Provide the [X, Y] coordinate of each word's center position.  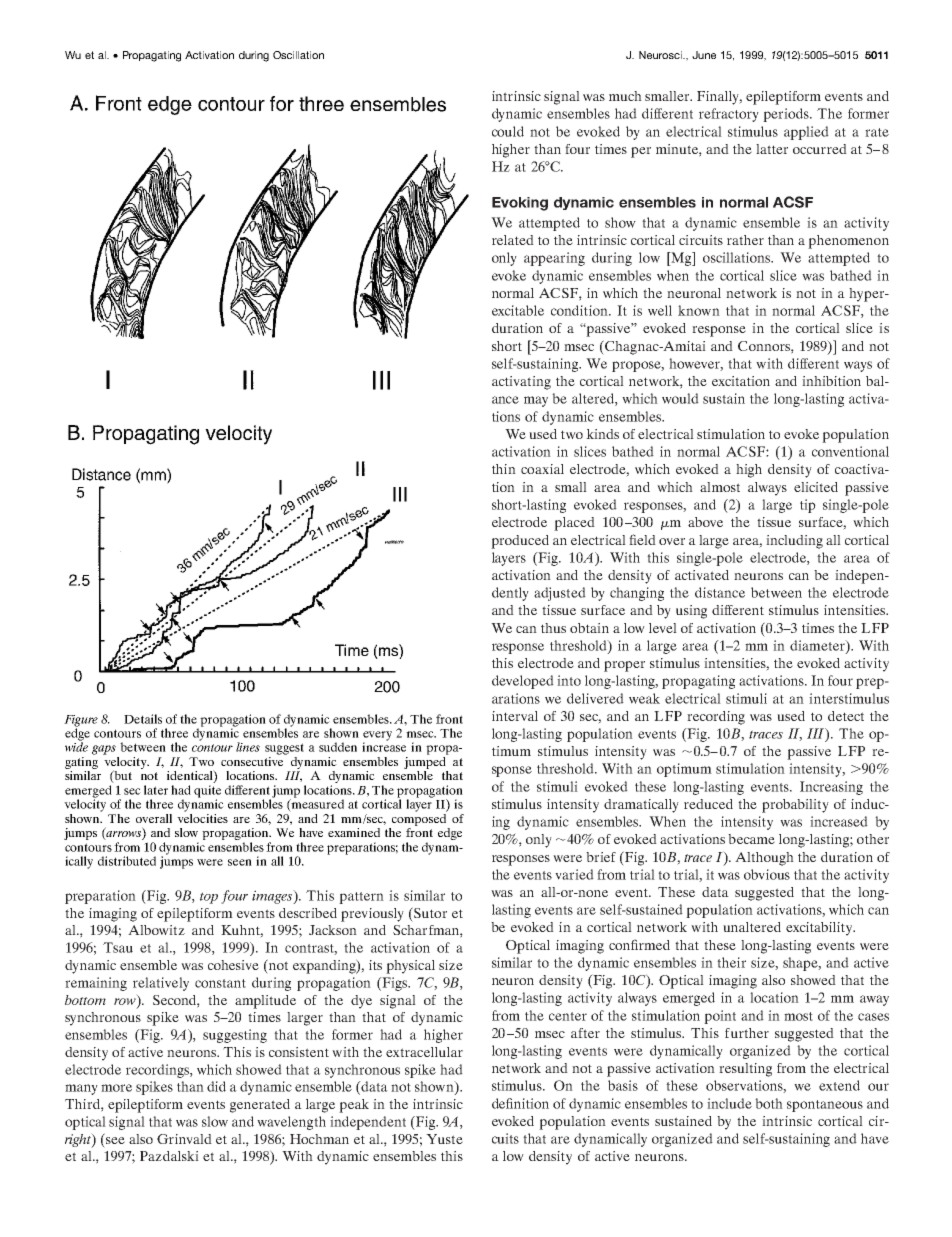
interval [515, 716]
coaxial [542, 469]
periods [787, 115]
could [508, 131]
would [680, 398]
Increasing [831, 788]
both [769, 1103]
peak [354, 1106]
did [216, 1086]
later [156, 790]
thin [504, 469]
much [625, 96]
